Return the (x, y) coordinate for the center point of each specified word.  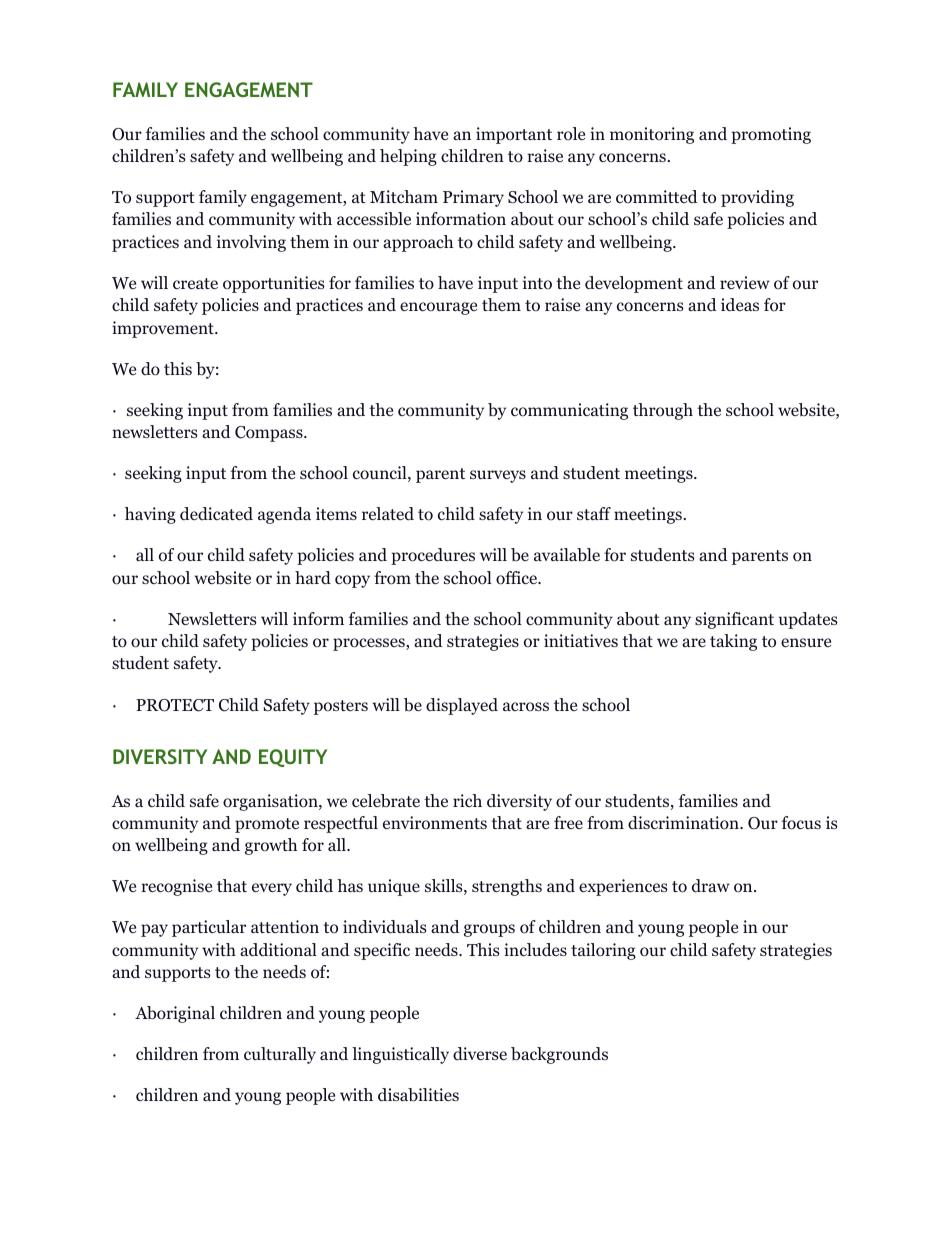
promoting (771, 135)
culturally (280, 1055)
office (518, 578)
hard (313, 577)
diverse (480, 1053)
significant (734, 620)
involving (251, 243)
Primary (473, 198)
